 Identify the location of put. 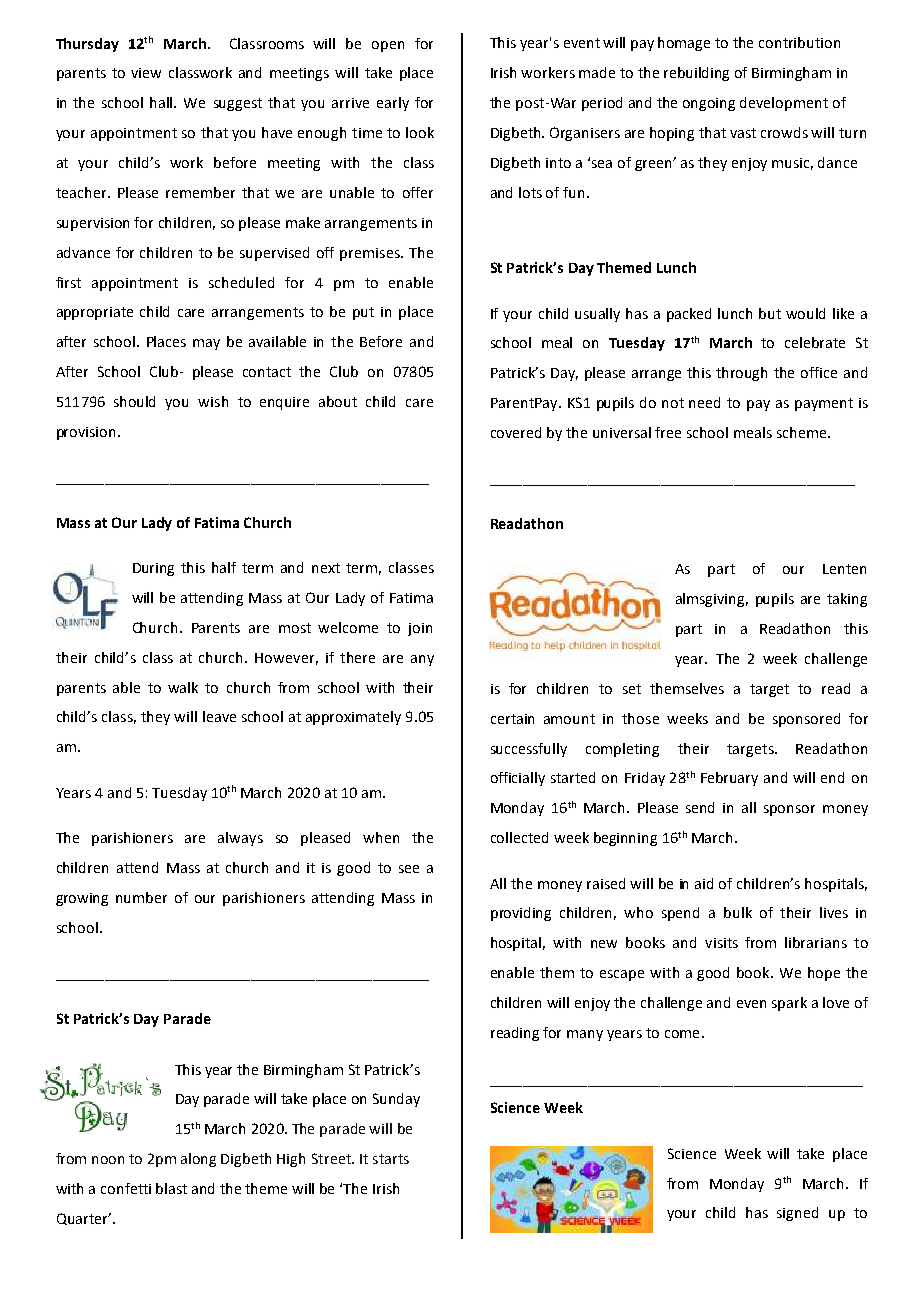
(363, 313).
